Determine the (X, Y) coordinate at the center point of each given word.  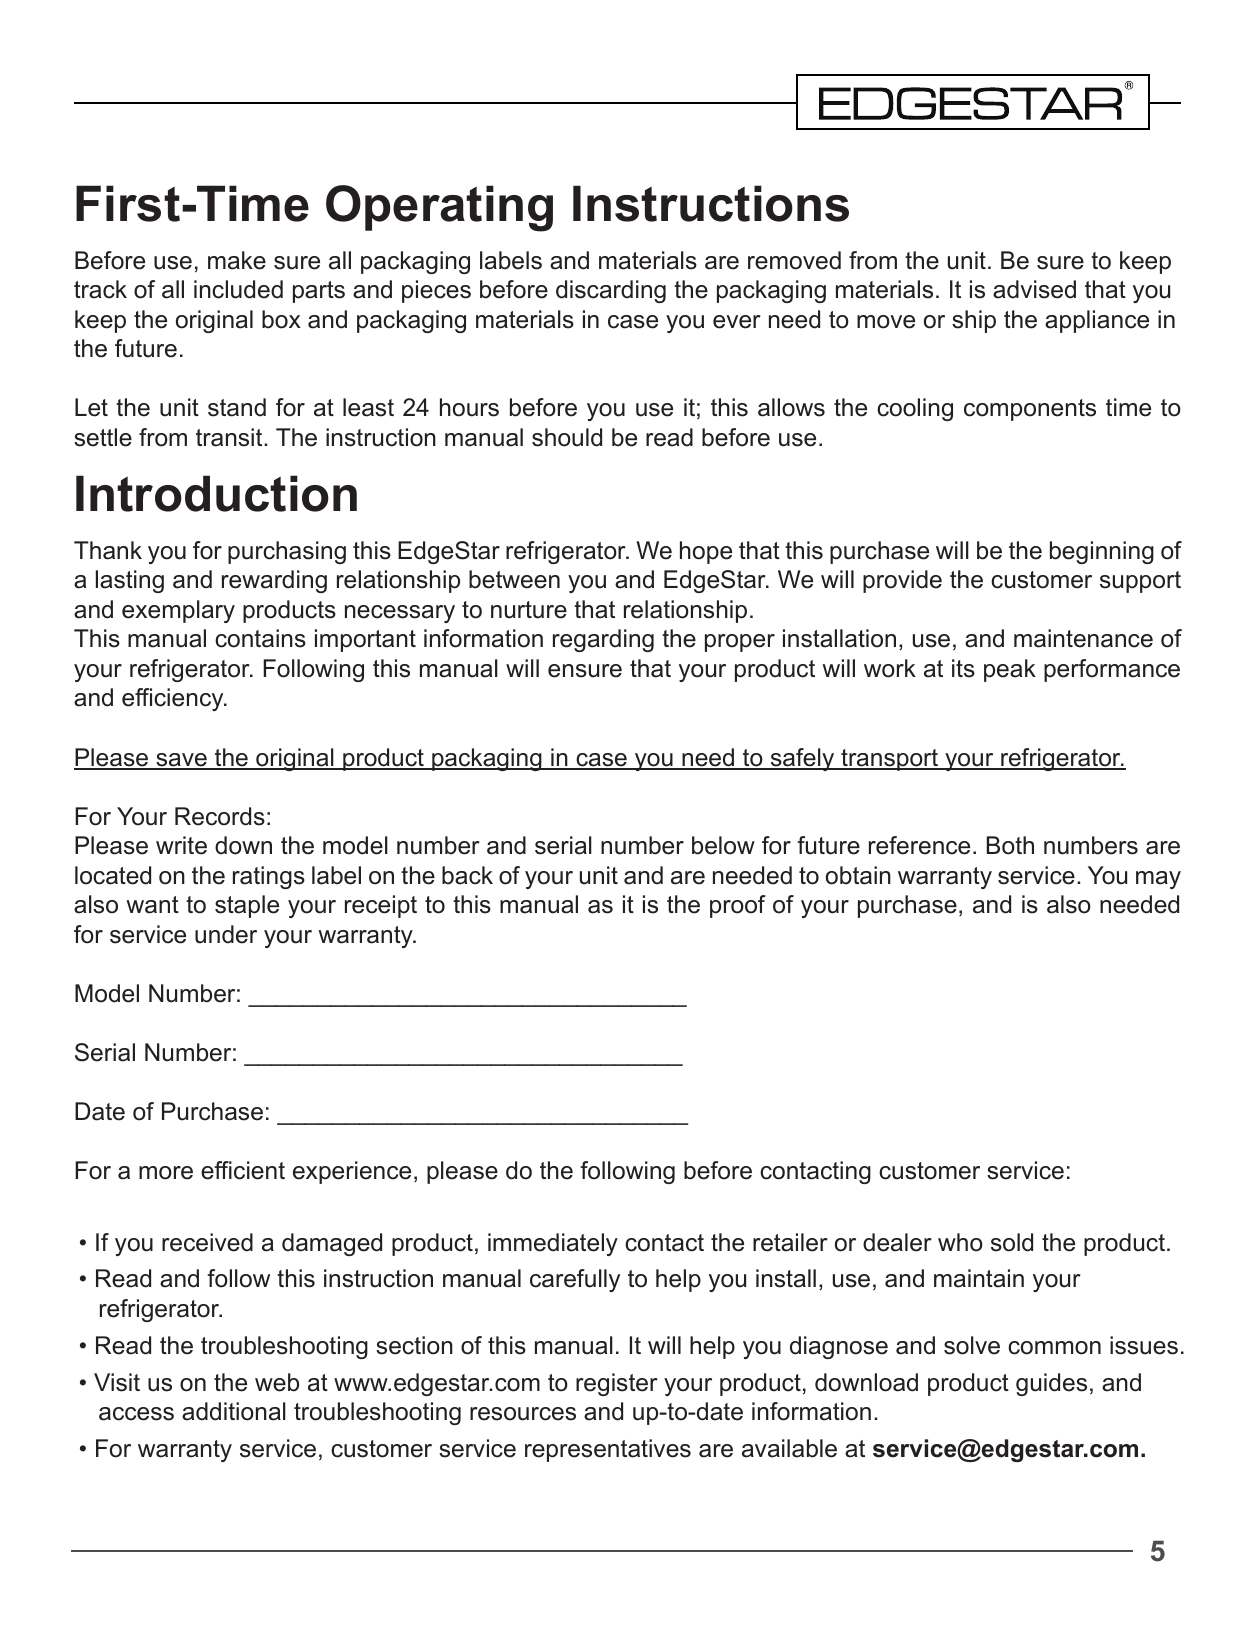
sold (1012, 1242)
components (1030, 410)
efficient (243, 1170)
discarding (611, 291)
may (1158, 880)
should (567, 437)
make (237, 260)
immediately (553, 1244)
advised (1034, 289)
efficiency (174, 699)
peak (1010, 670)
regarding (603, 640)
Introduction (216, 493)
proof (738, 906)
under (226, 934)
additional (234, 1411)
